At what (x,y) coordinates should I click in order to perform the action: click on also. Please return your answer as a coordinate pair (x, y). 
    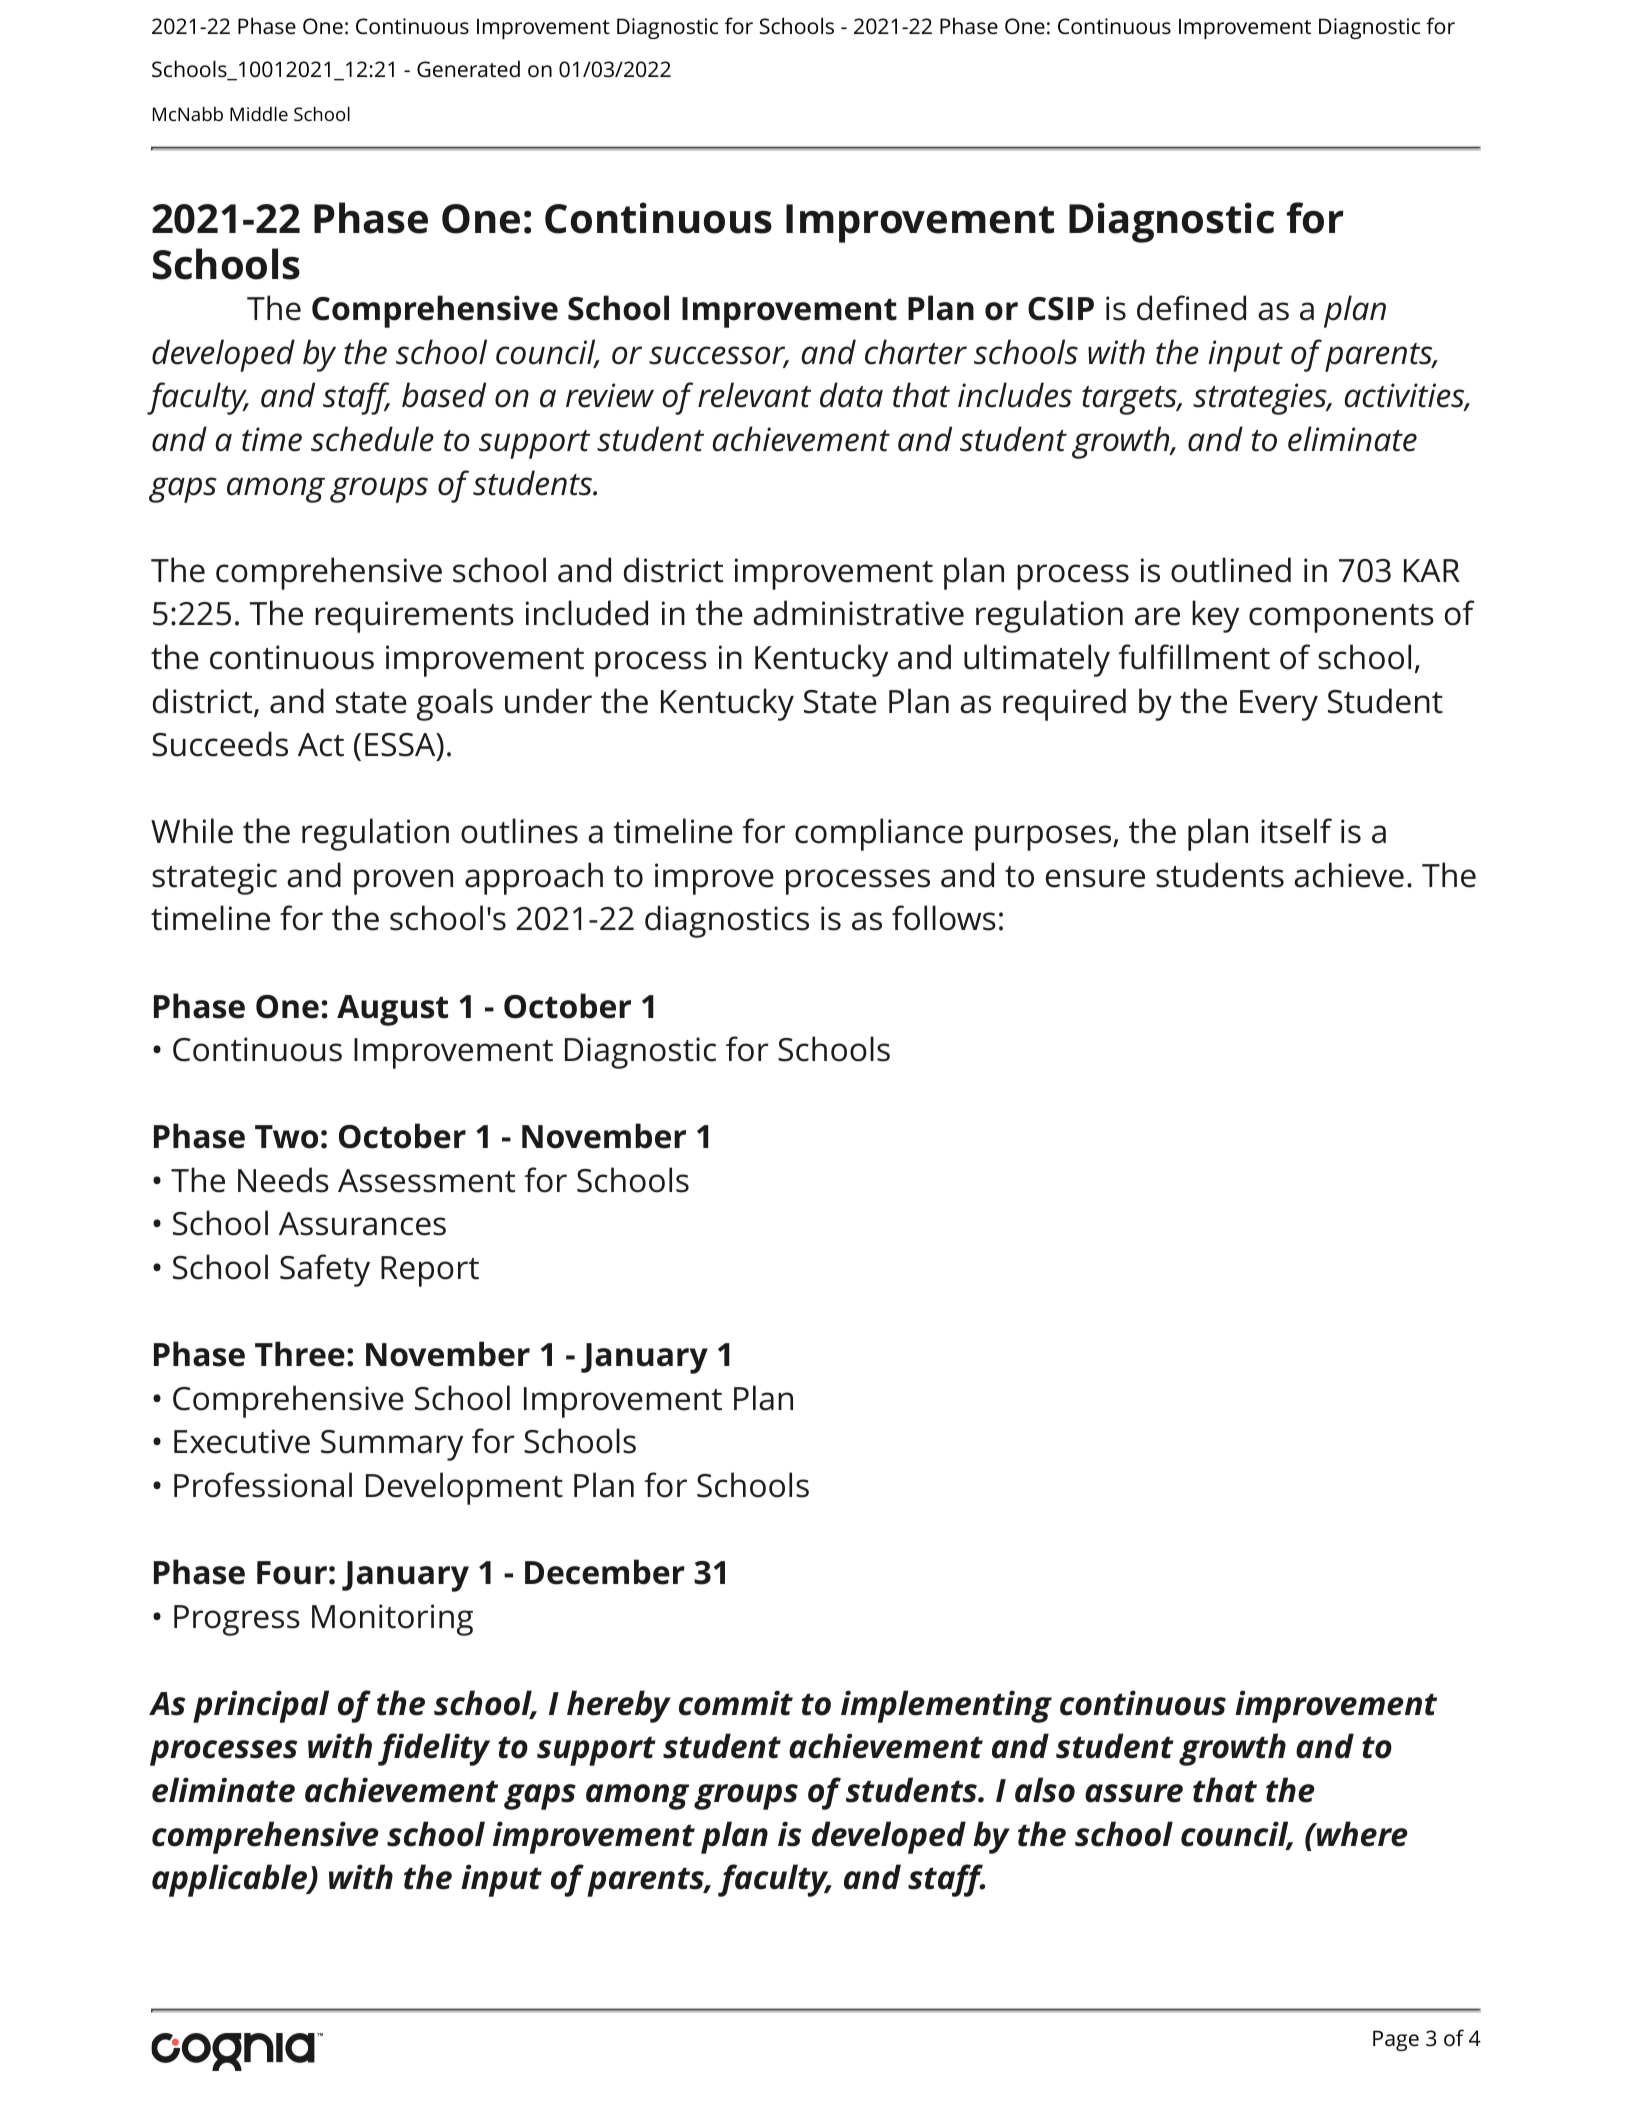
    Looking at the image, I should click on (1045, 1790).
